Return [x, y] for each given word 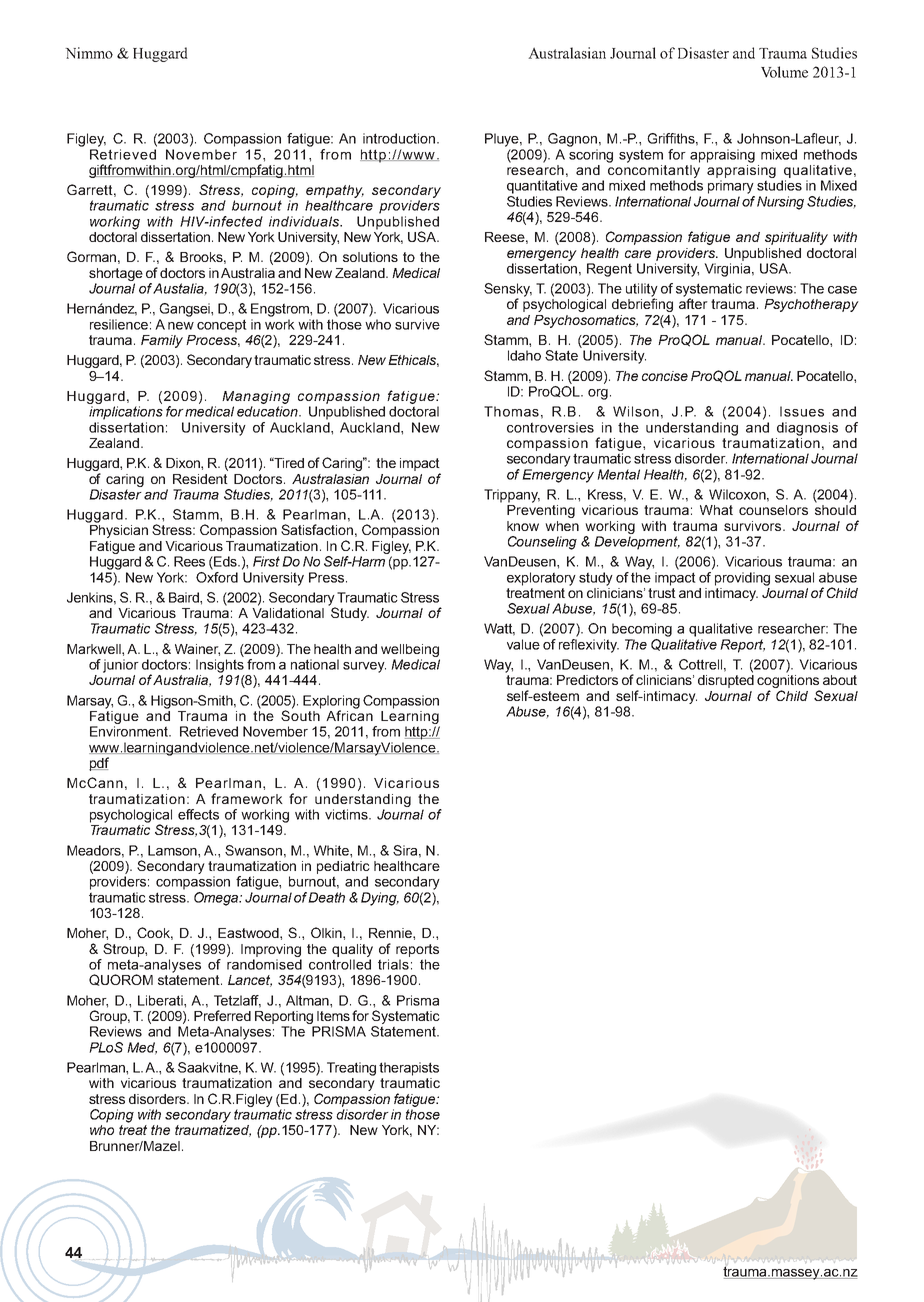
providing [742, 579]
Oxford [217, 577]
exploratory [541, 579]
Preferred [222, 1015]
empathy [335, 191]
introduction [399, 138]
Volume [784, 72]
